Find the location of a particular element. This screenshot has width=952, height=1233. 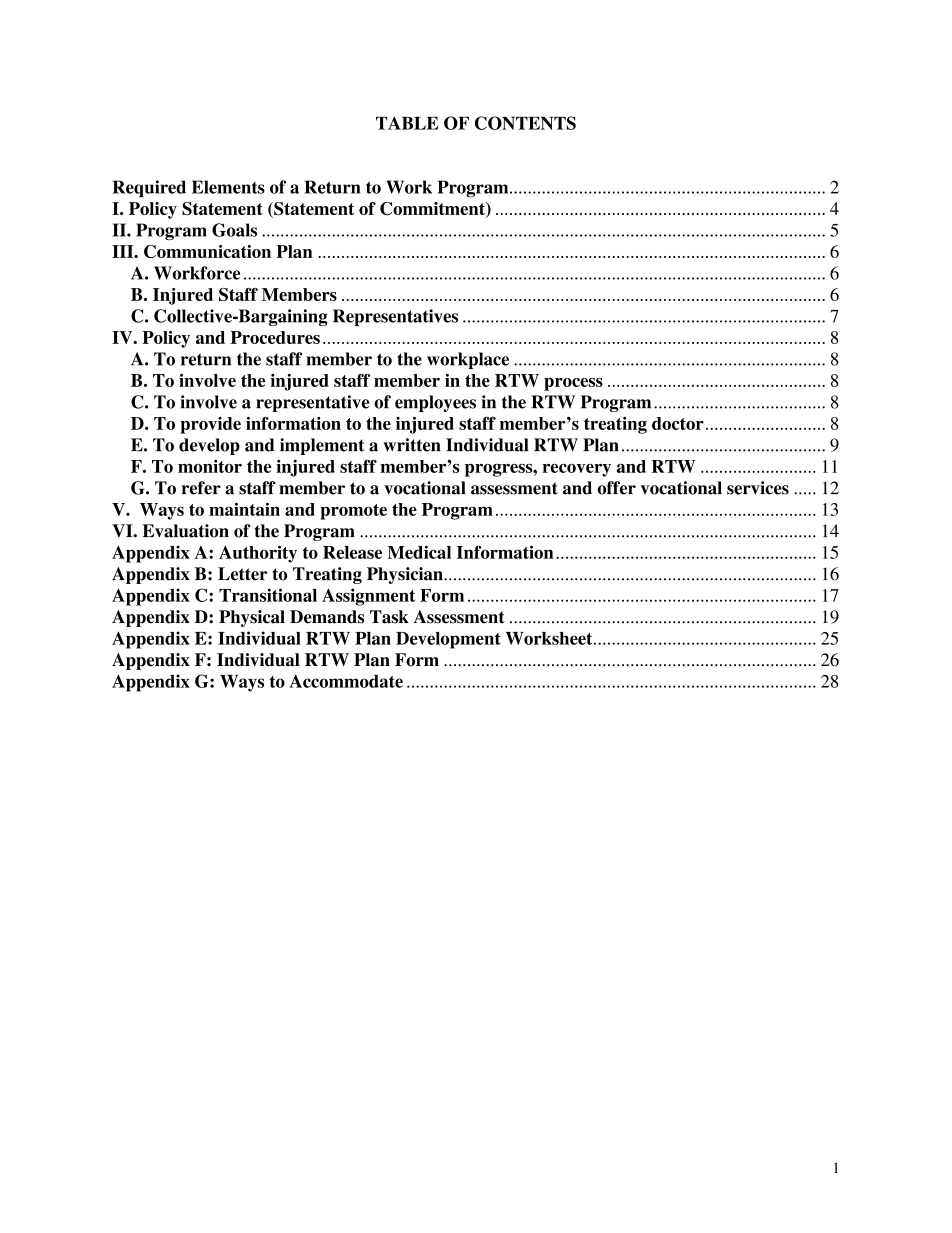

CONTENTS is located at coordinates (525, 123).
